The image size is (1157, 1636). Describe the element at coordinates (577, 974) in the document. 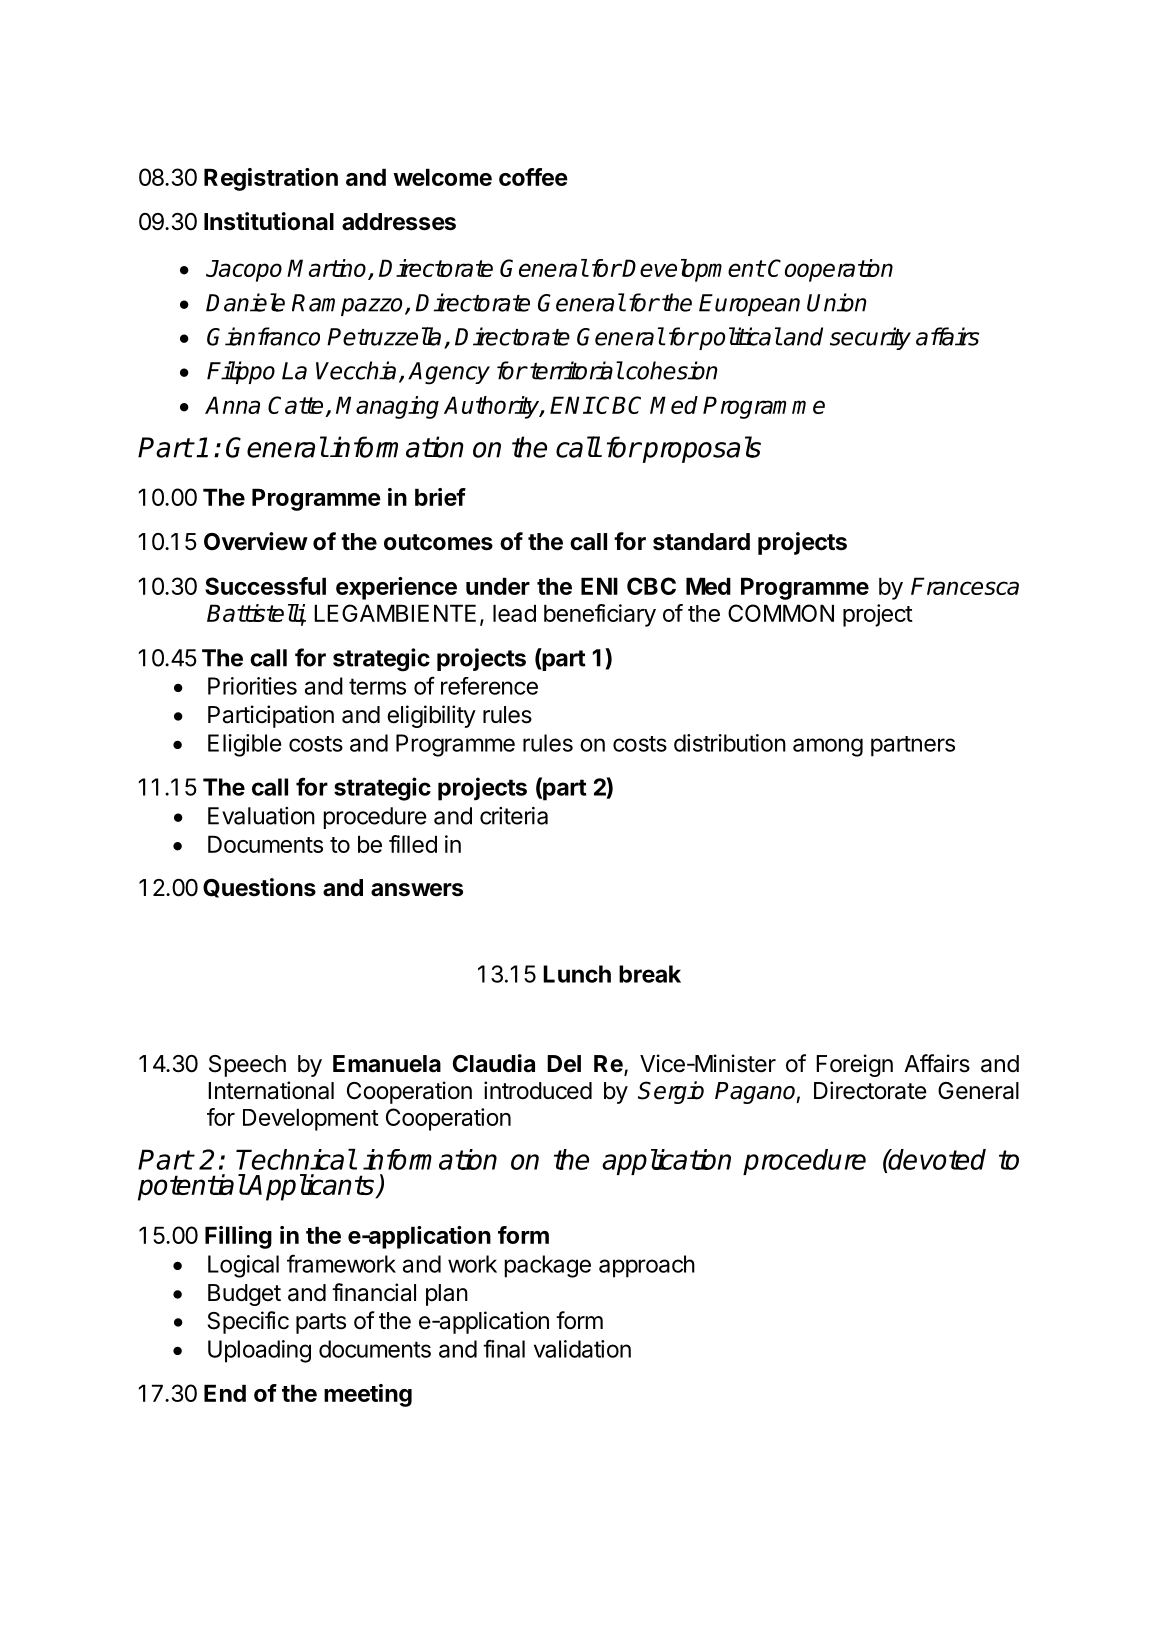

I see `Lunch` at that location.
